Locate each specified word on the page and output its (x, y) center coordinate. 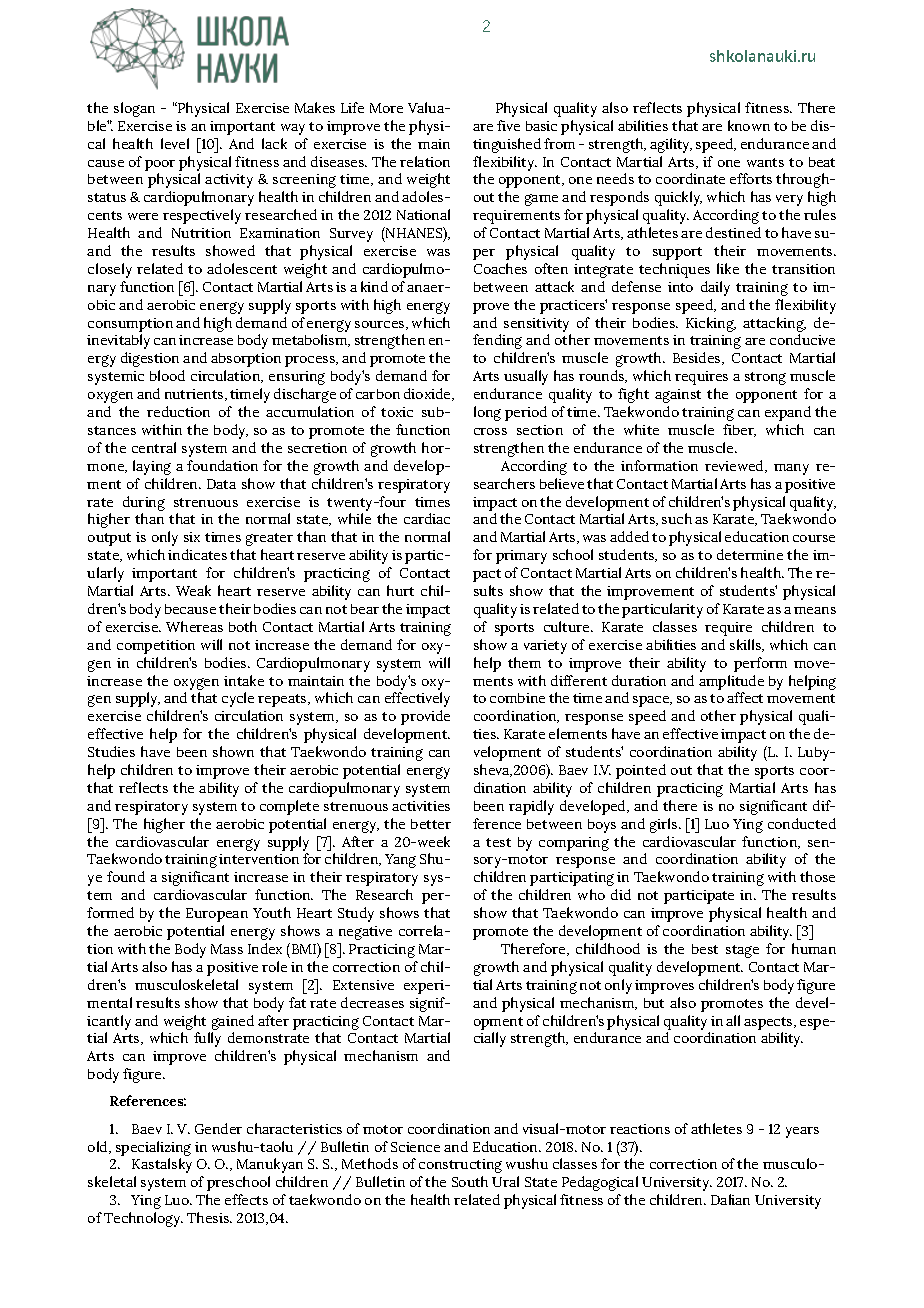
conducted (802, 823)
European (217, 915)
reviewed (735, 466)
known (749, 125)
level (175, 143)
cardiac (427, 518)
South (470, 1181)
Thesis (209, 1217)
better (431, 824)
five (508, 125)
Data (221, 484)
